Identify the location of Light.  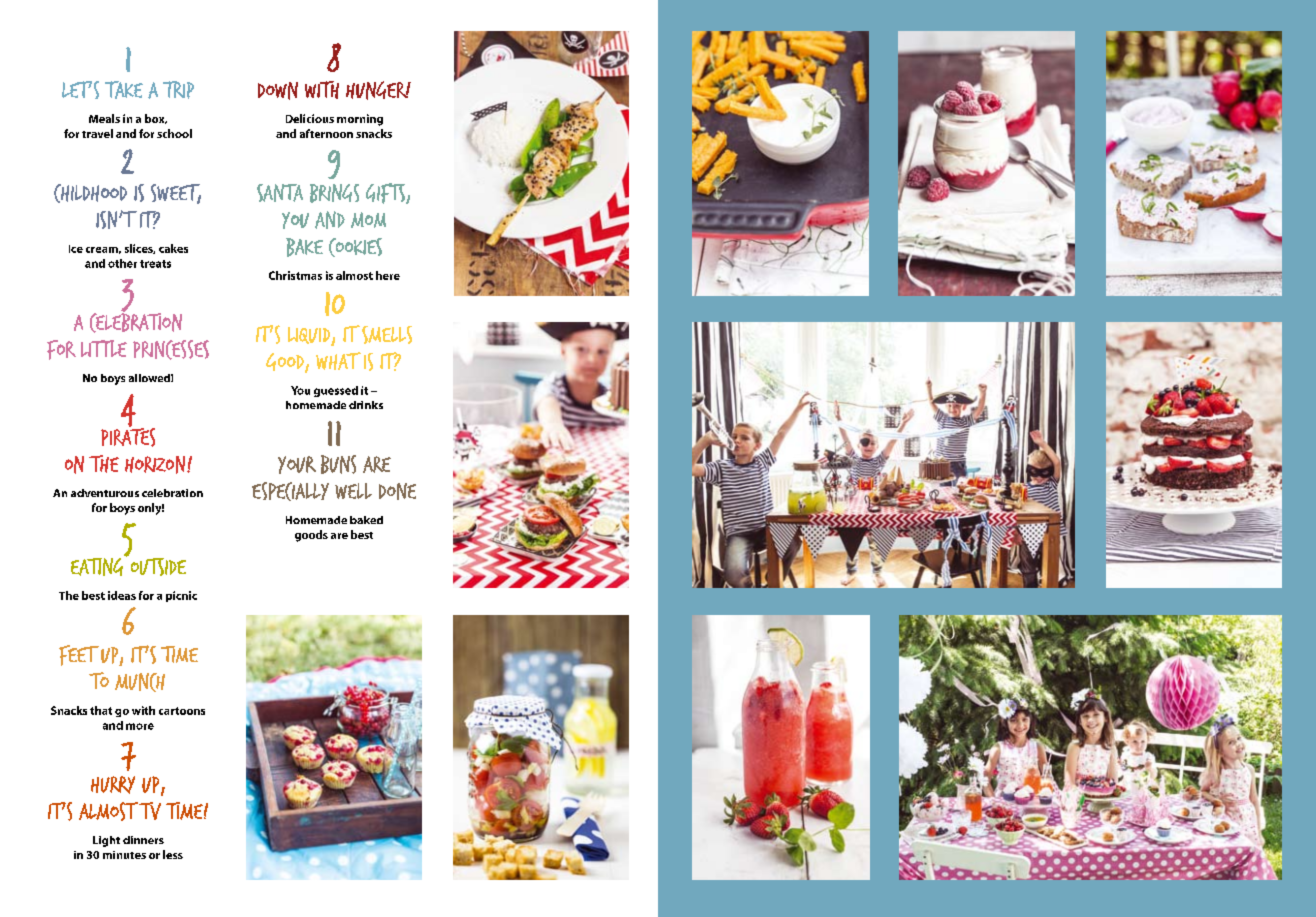
(106, 841).
